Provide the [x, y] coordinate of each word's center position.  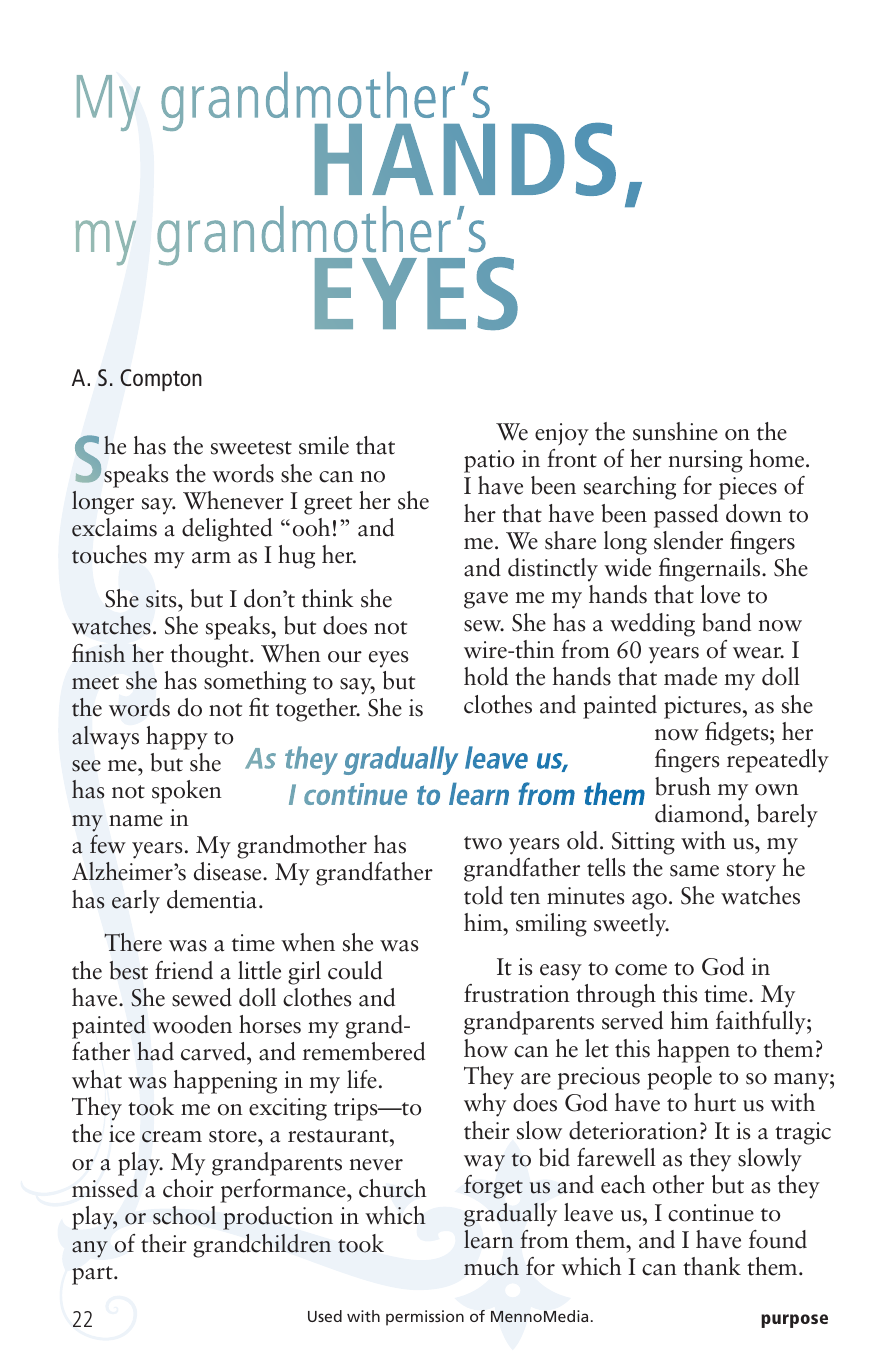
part [93, 1275]
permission [425, 1318]
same [694, 871]
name [136, 821]
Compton [161, 380]
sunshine [675, 431]
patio [489, 461]
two [483, 843]
